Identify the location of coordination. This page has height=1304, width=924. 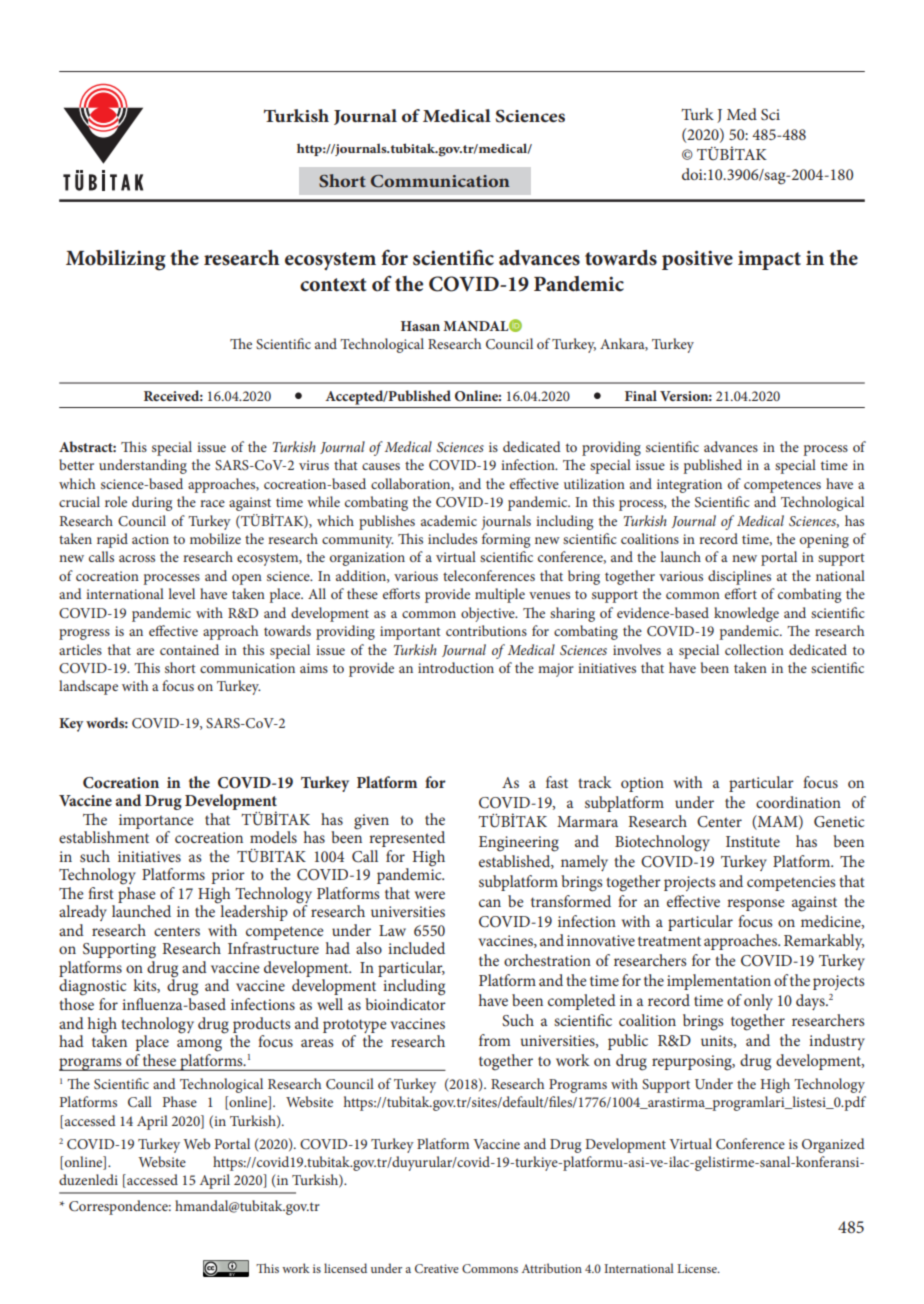
(798, 802).
